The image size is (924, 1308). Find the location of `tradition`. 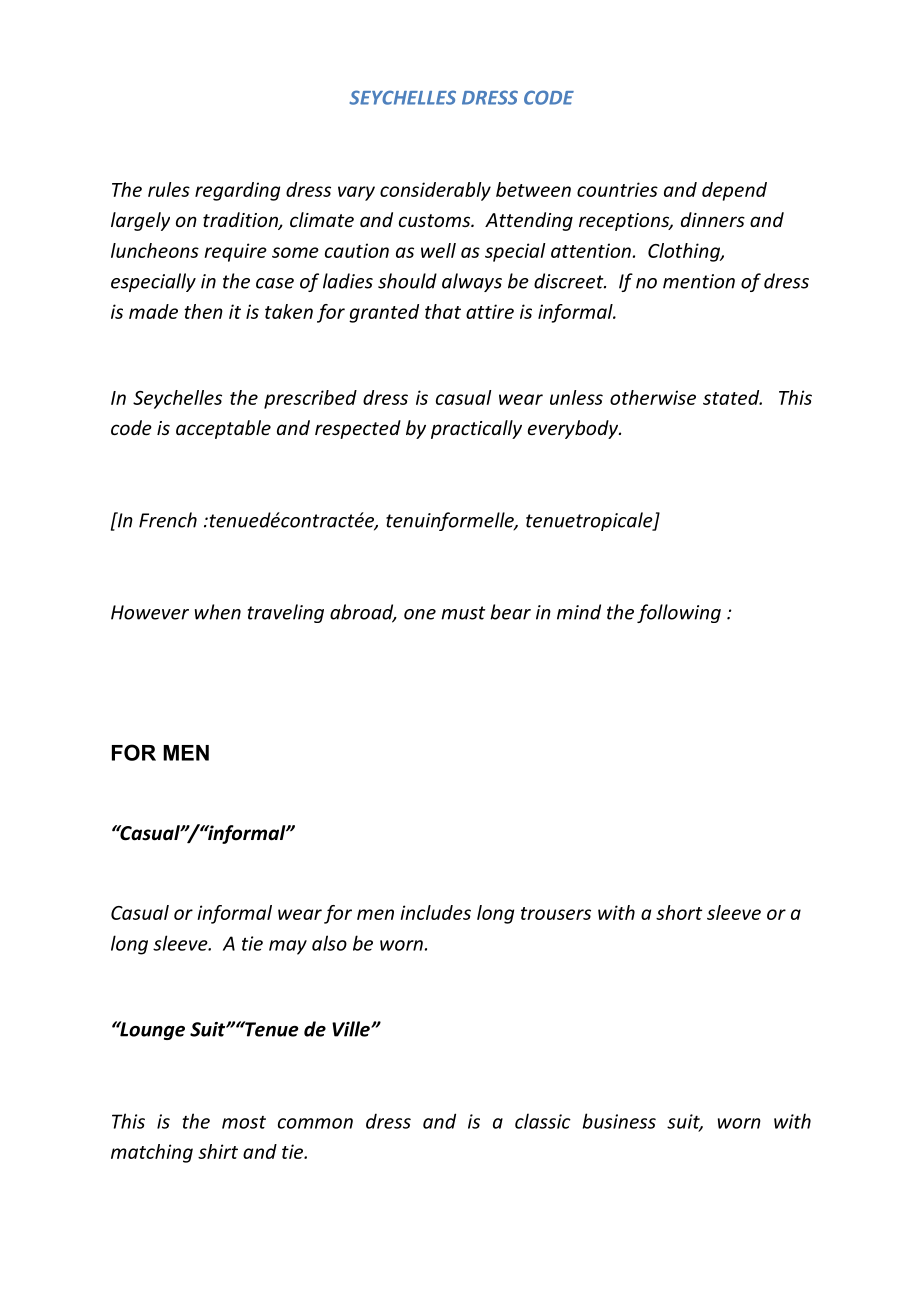

tradition is located at coordinates (241, 221).
